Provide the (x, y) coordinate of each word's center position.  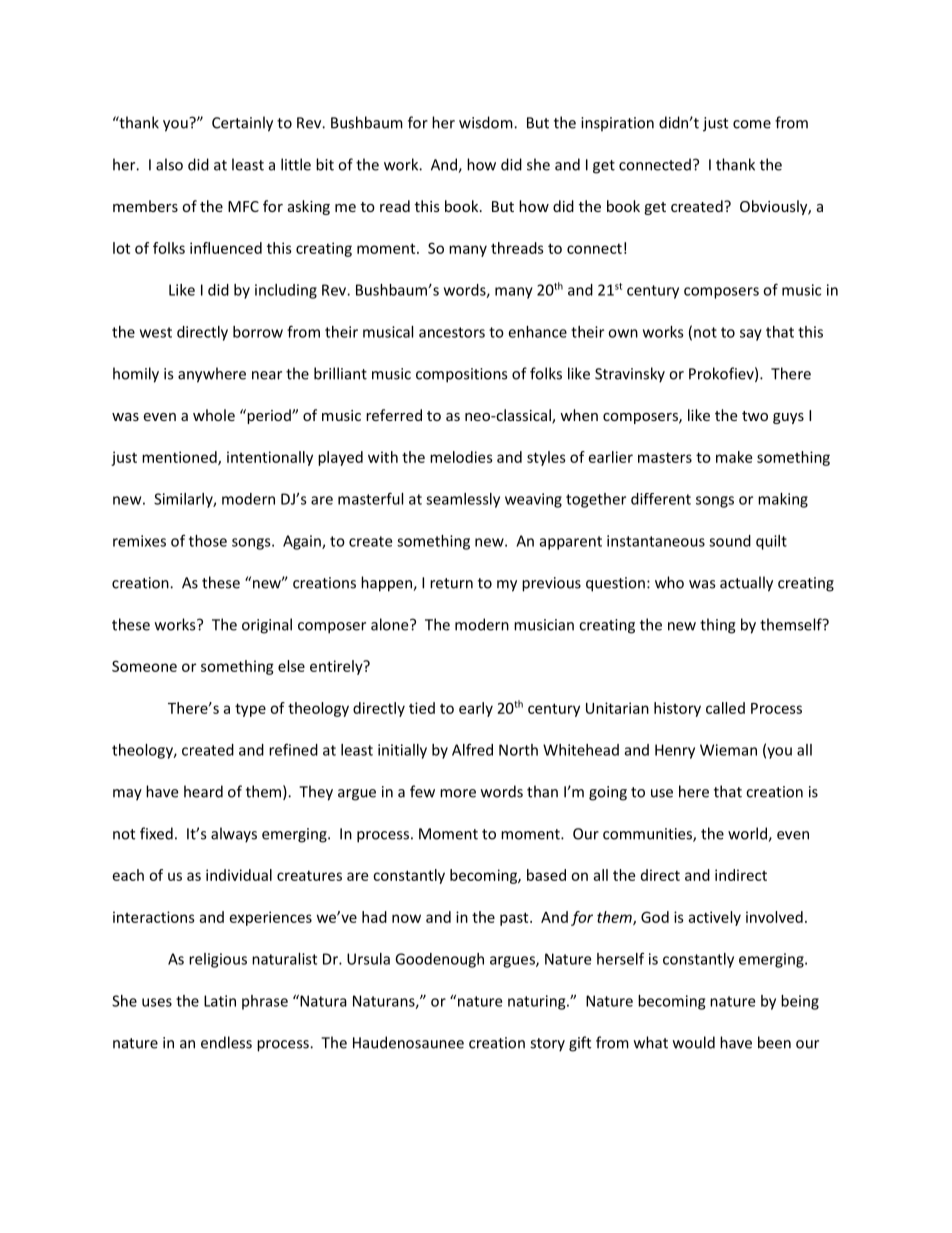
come (752, 124)
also (169, 164)
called (725, 708)
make (734, 457)
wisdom (487, 122)
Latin (220, 1001)
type (250, 710)
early (476, 709)
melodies (461, 457)
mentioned (180, 458)
